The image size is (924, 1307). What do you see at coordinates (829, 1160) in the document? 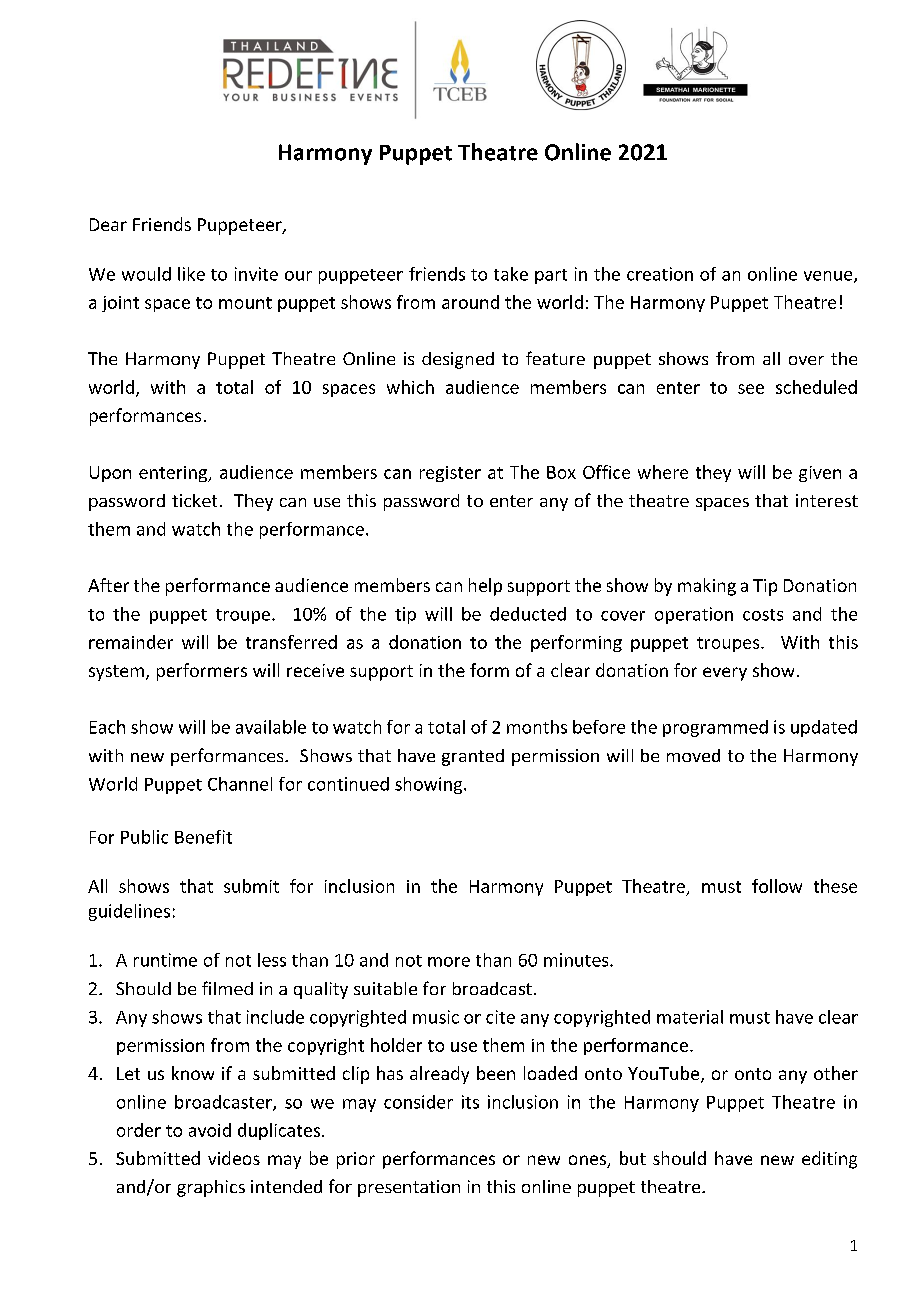
I see `editing` at bounding box center [829, 1160].
